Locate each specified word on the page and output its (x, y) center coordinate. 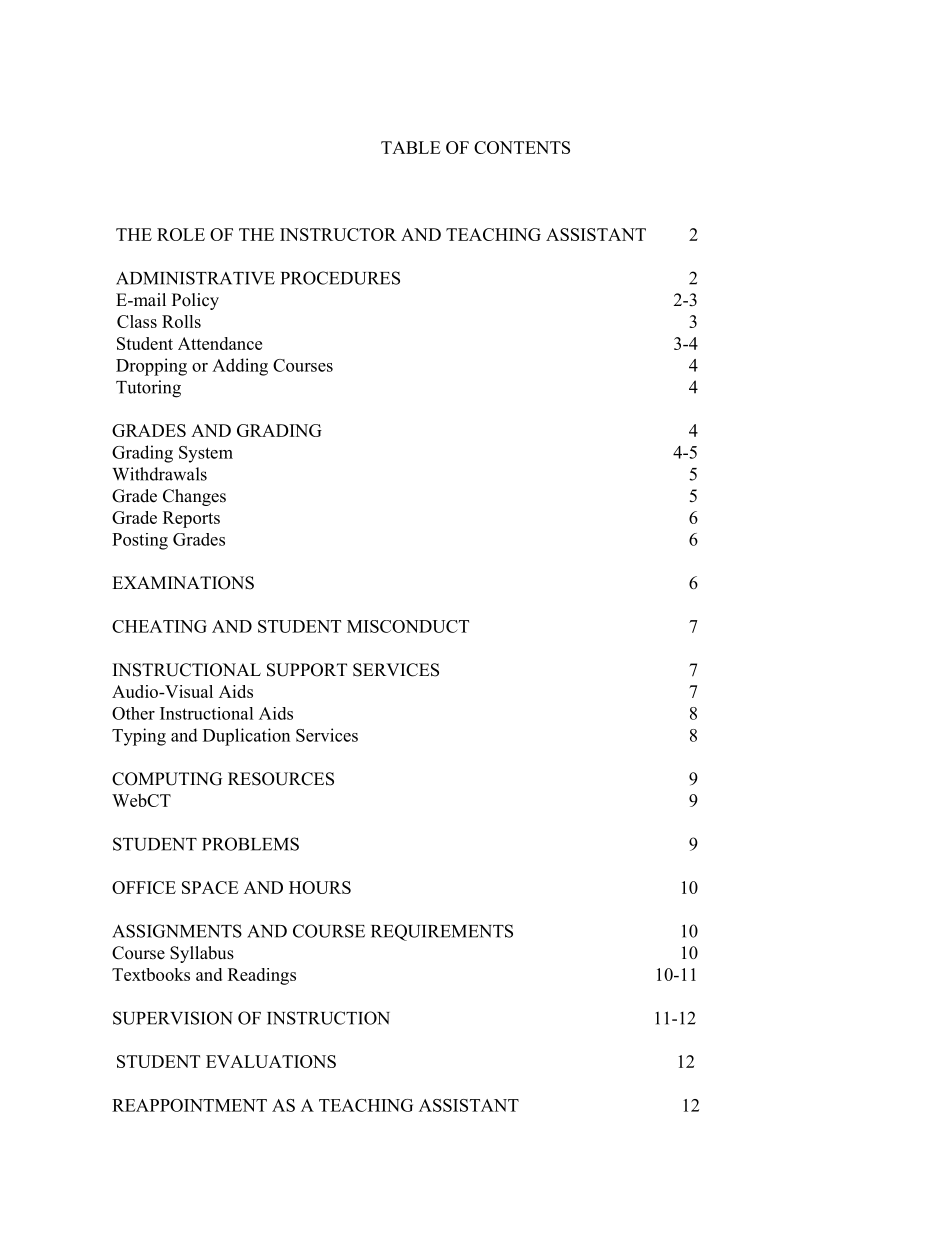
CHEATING (159, 626)
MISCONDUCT (408, 626)
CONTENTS (522, 147)
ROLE (181, 234)
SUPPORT (307, 670)
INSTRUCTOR (338, 234)
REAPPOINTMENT (189, 1105)
